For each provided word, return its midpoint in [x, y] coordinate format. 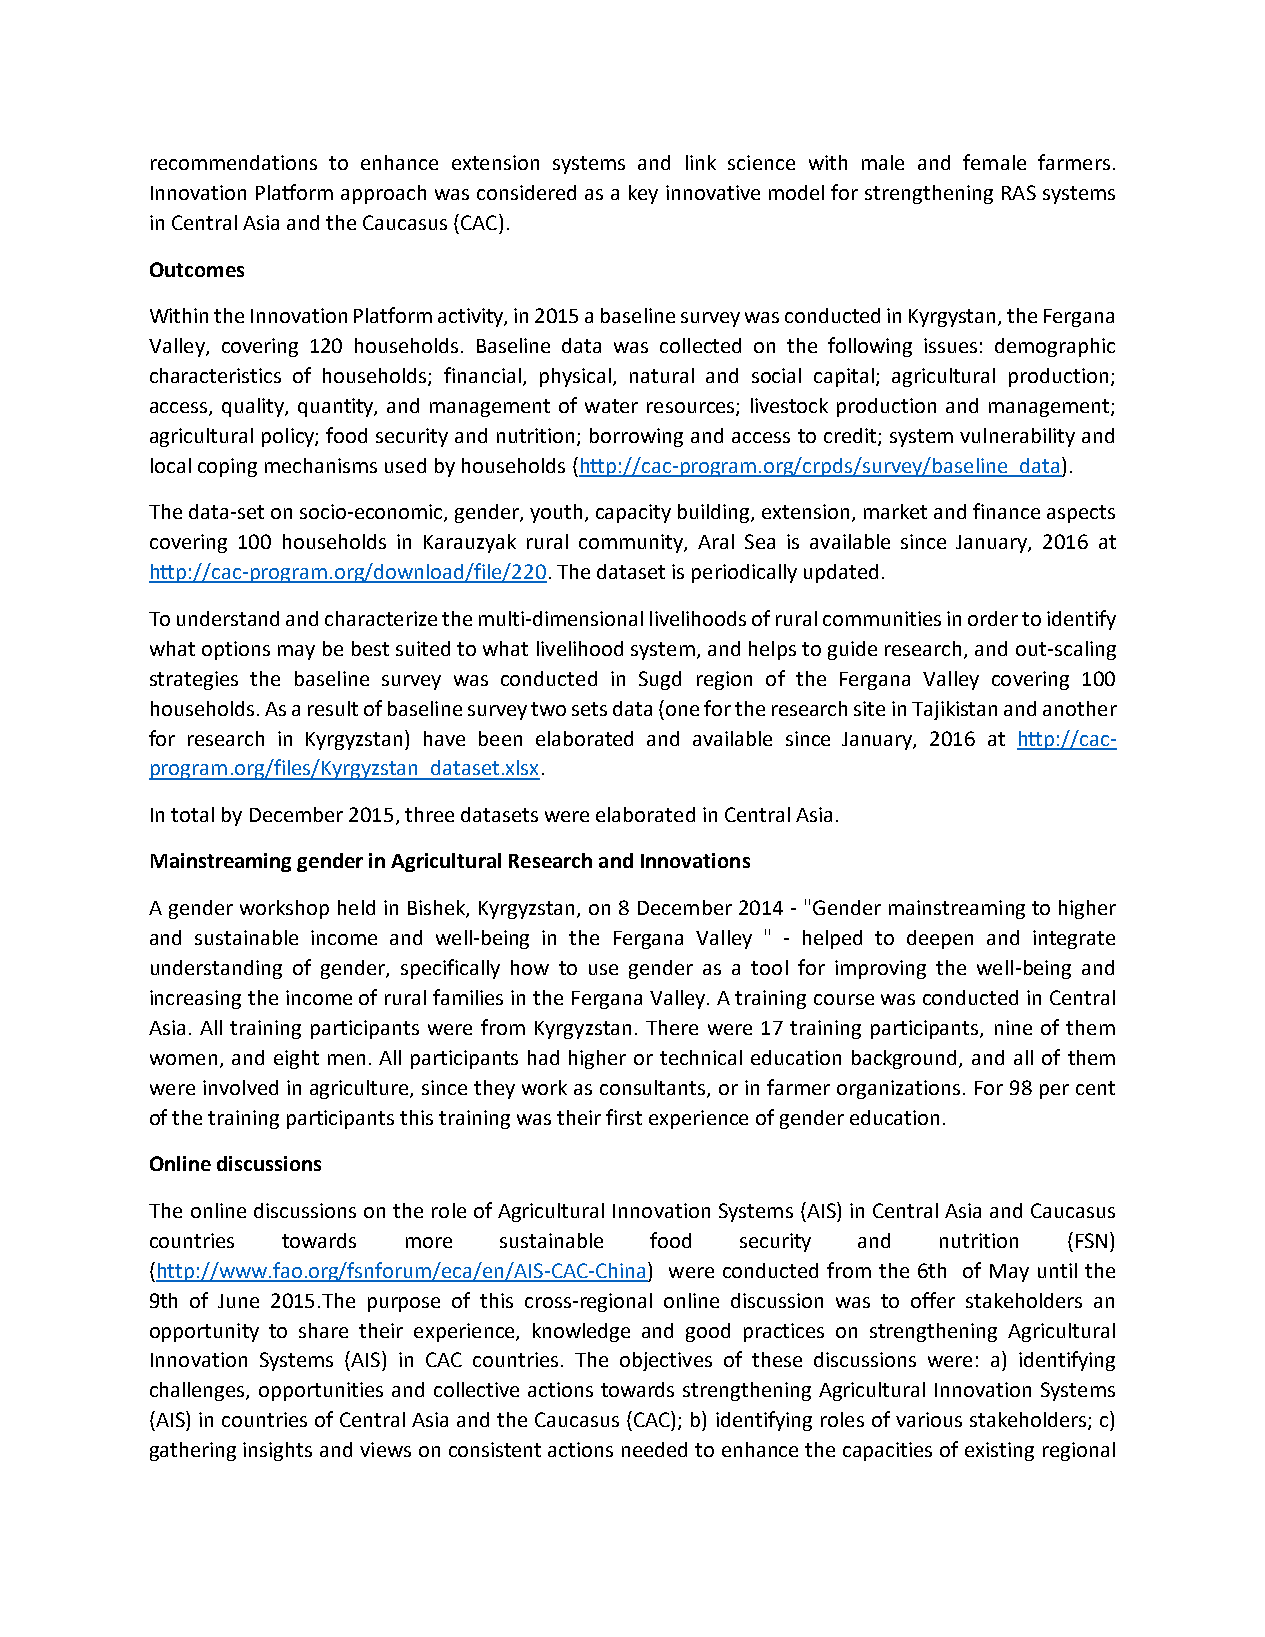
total [192, 814]
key [643, 194]
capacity [633, 513]
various [929, 1419]
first [624, 1117]
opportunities [321, 1391]
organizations [898, 1089]
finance [1006, 511]
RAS [1019, 192]
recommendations [234, 162]
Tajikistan [954, 710]
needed [654, 1449]
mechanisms [321, 465]
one [682, 710]
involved [240, 1087]
